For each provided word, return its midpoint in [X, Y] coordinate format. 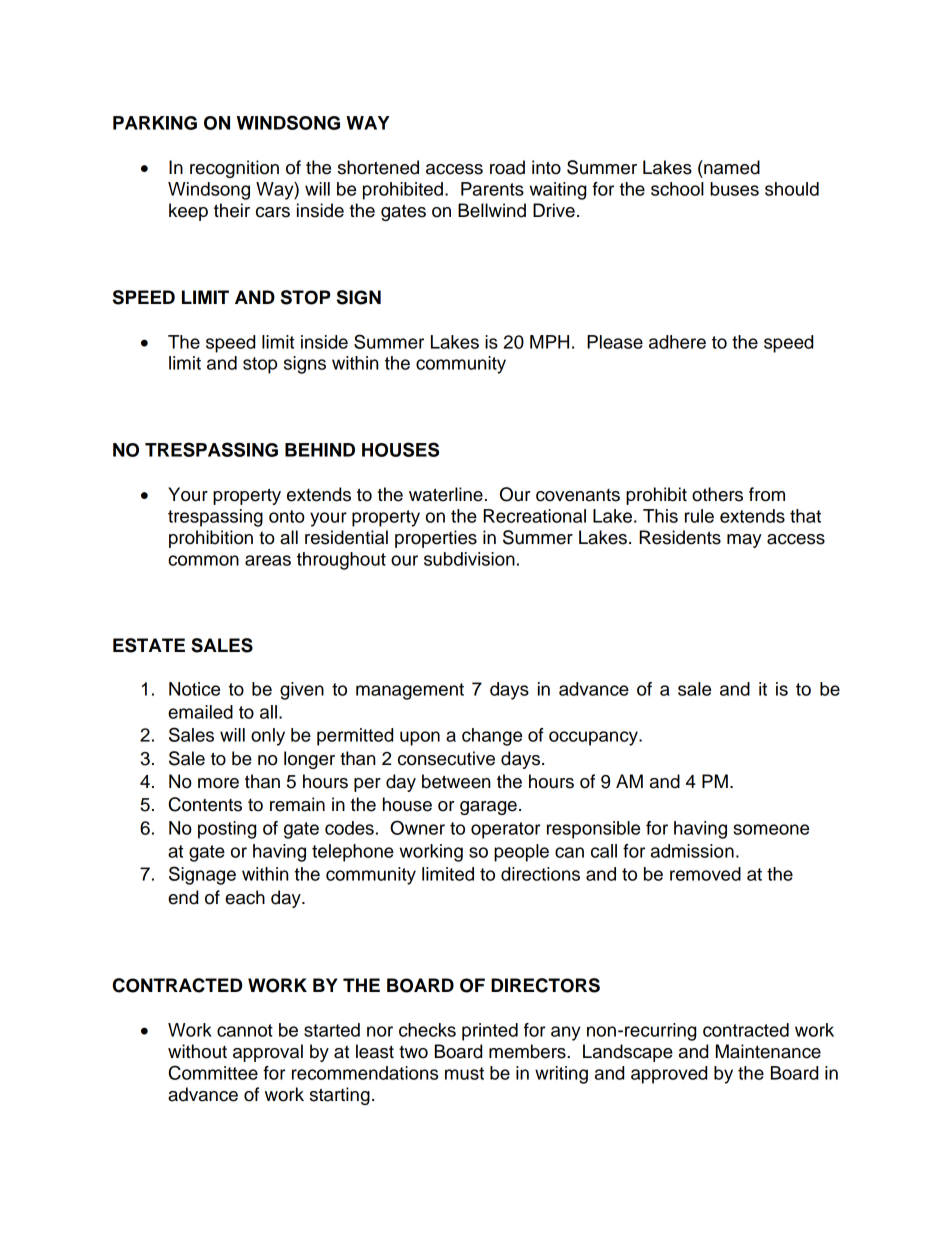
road [507, 167]
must [464, 1073]
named [731, 167]
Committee [213, 1072]
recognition [234, 169]
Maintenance [768, 1051]
